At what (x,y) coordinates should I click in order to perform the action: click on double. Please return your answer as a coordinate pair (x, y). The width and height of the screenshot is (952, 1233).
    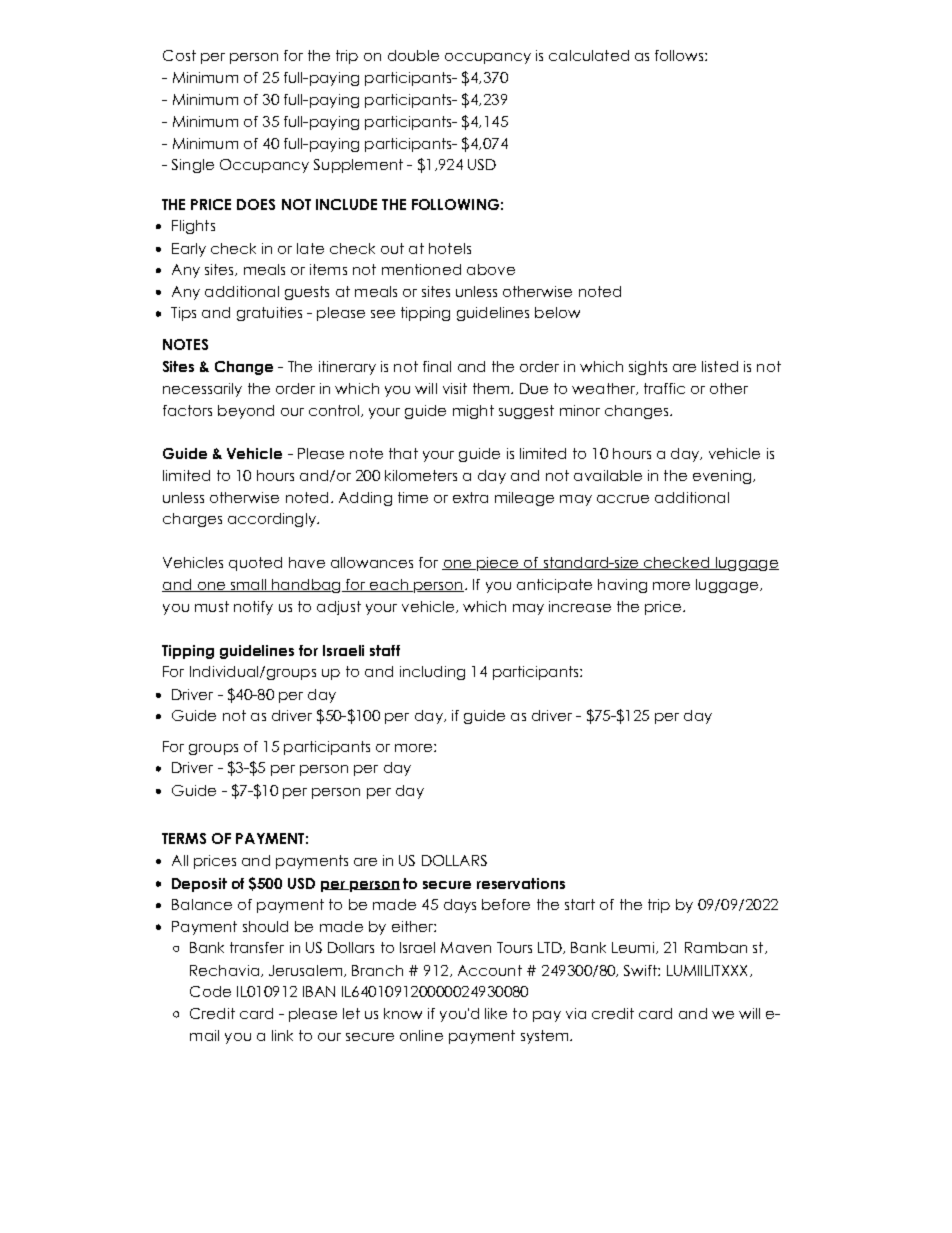
    Looking at the image, I should click on (413, 55).
